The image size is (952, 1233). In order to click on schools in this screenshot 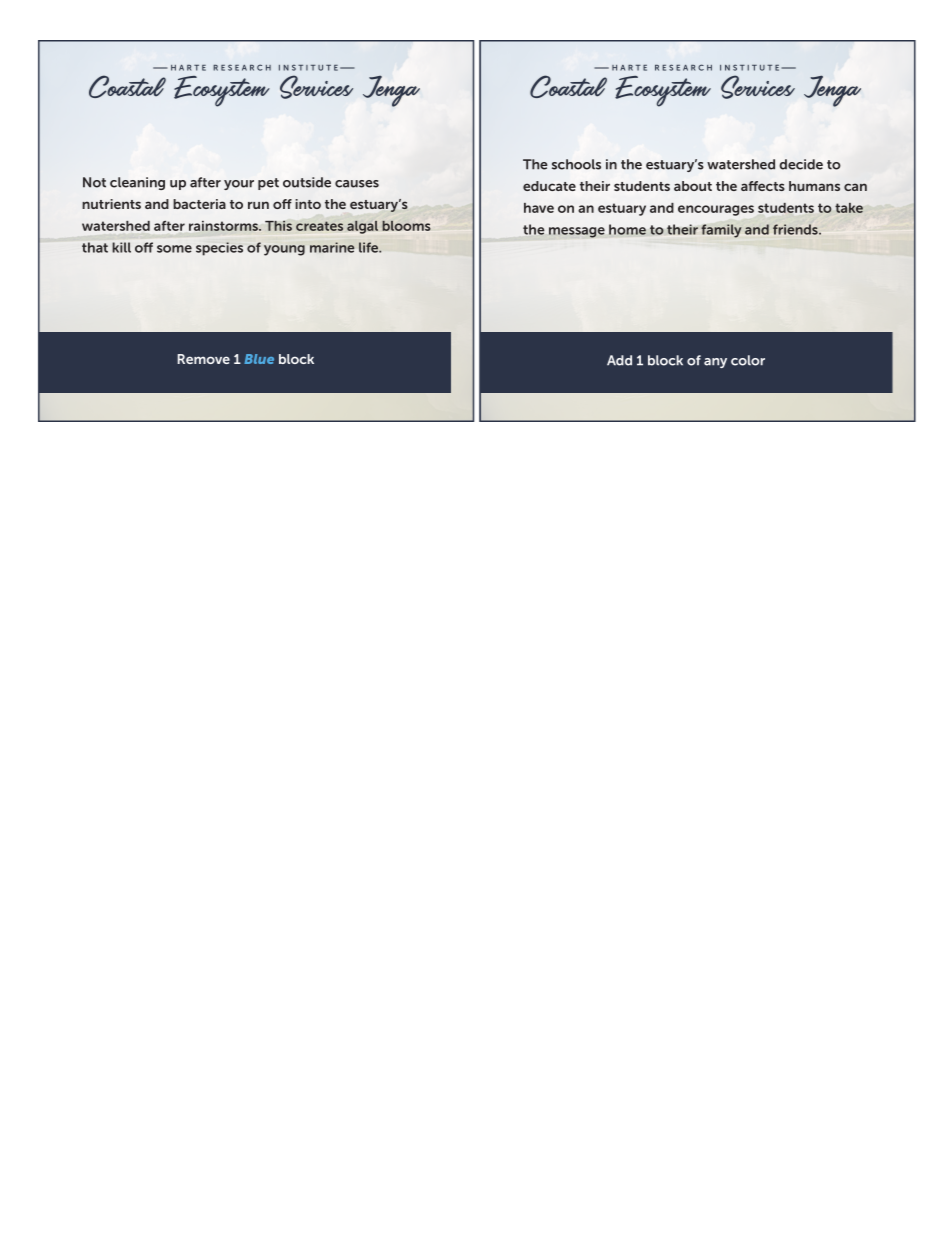, I will do `click(576, 164)`.
